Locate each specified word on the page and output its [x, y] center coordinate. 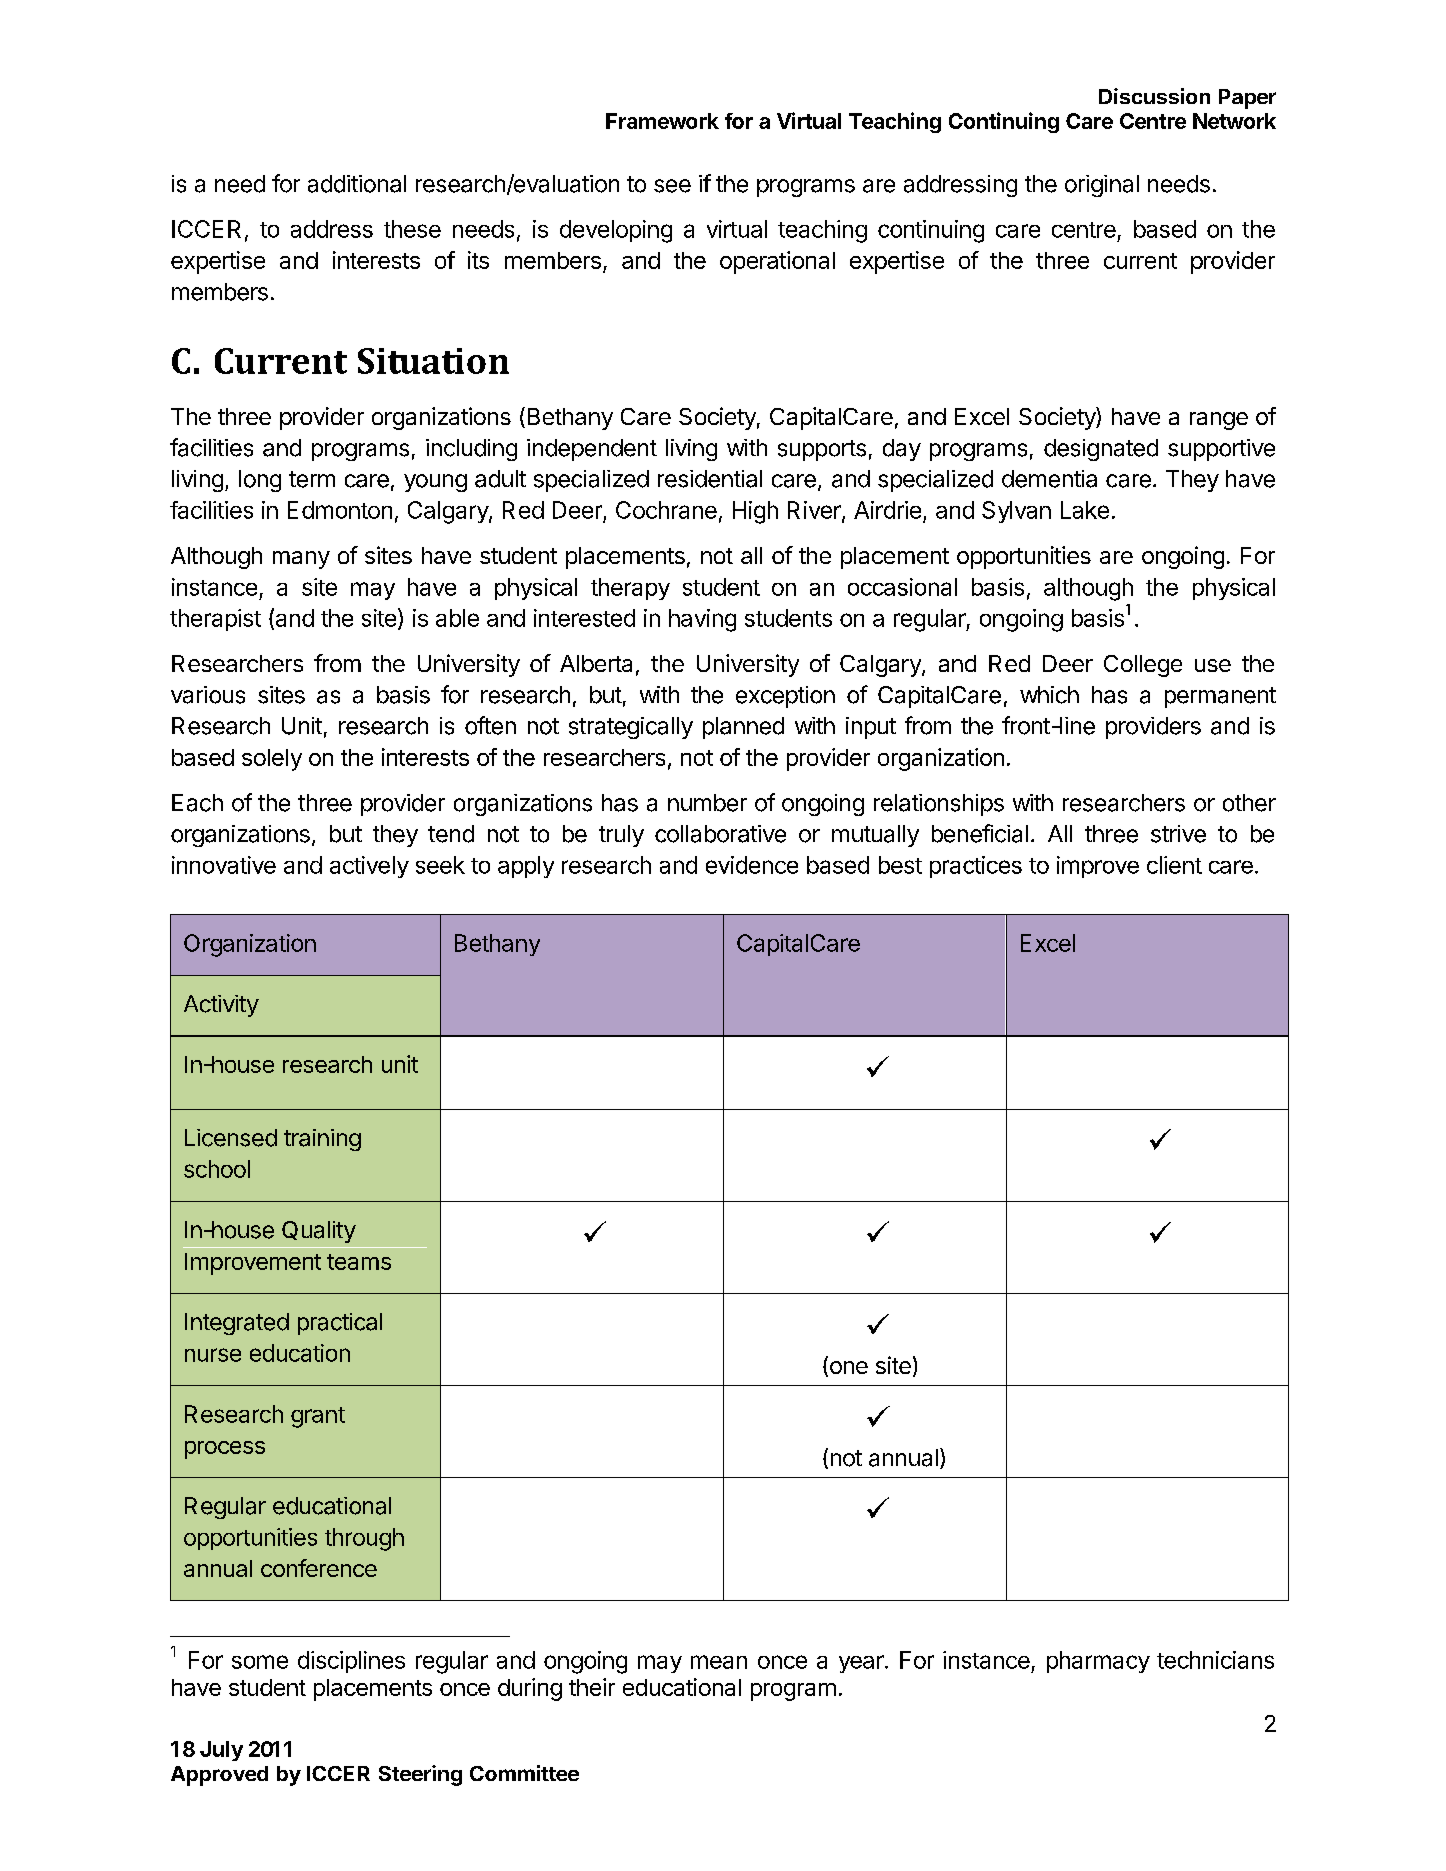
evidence [752, 865]
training [322, 1140]
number [707, 803]
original [1102, 186]
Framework [662, 121]
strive [1178, 834]
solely [272, 760]
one [847, 1369]
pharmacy [1098, 1662]
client [1174, 865]
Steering [420, 1775]
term [312, 479]
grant [318, 1417]
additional [357, 184]
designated [1101, 450]
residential [710, 479]
